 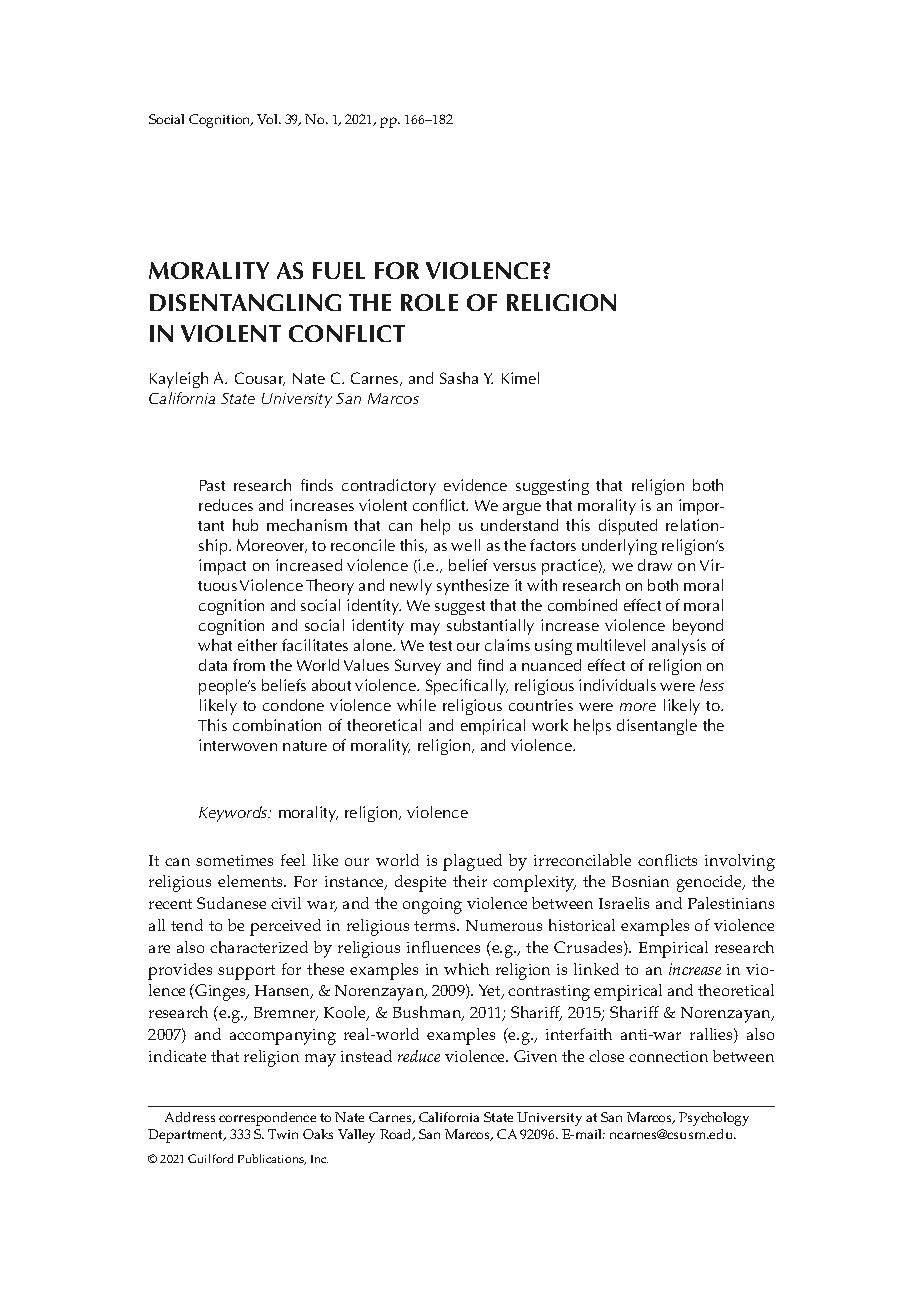 I want to click on disentangle, so click(x=657, y=727).
